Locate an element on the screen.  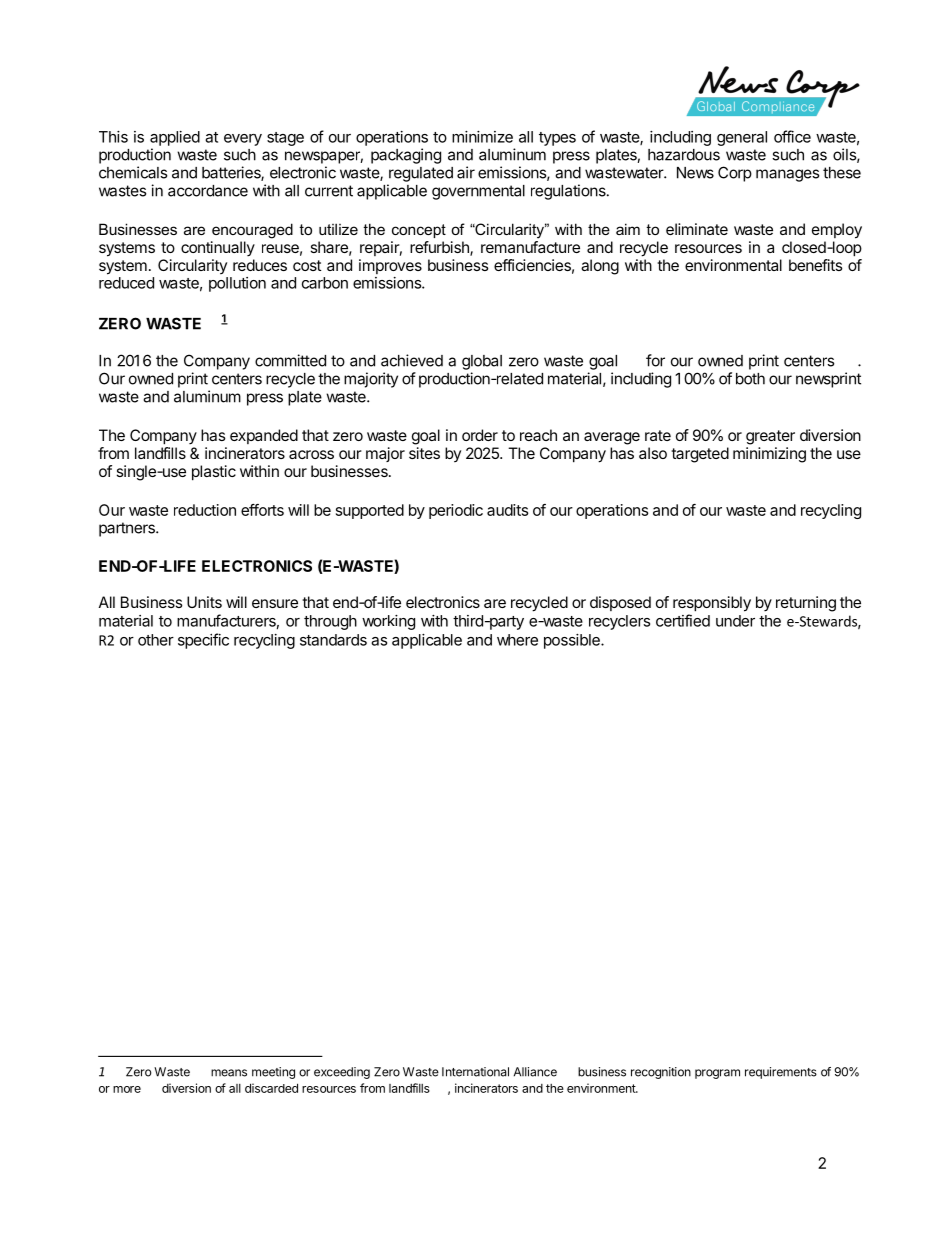
governmental is located at coordinates (478, 192).
